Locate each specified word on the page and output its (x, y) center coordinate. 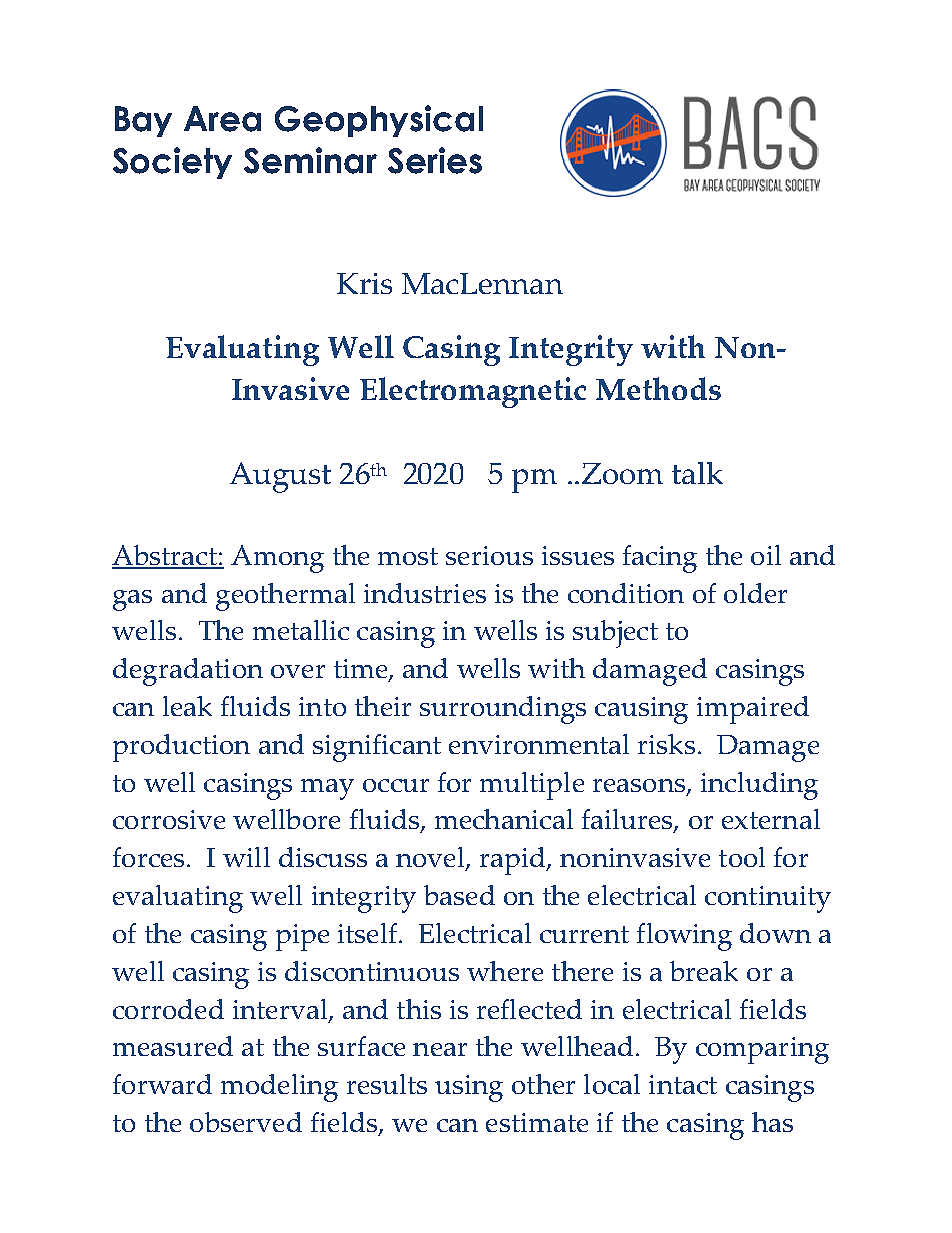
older (755, 593)
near (440, 1049)
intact (683, 1084)
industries (425, 593)
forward (162, 1084)
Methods (658, 388)
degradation (188, 672)
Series (435, 160)
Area (222, 119)
